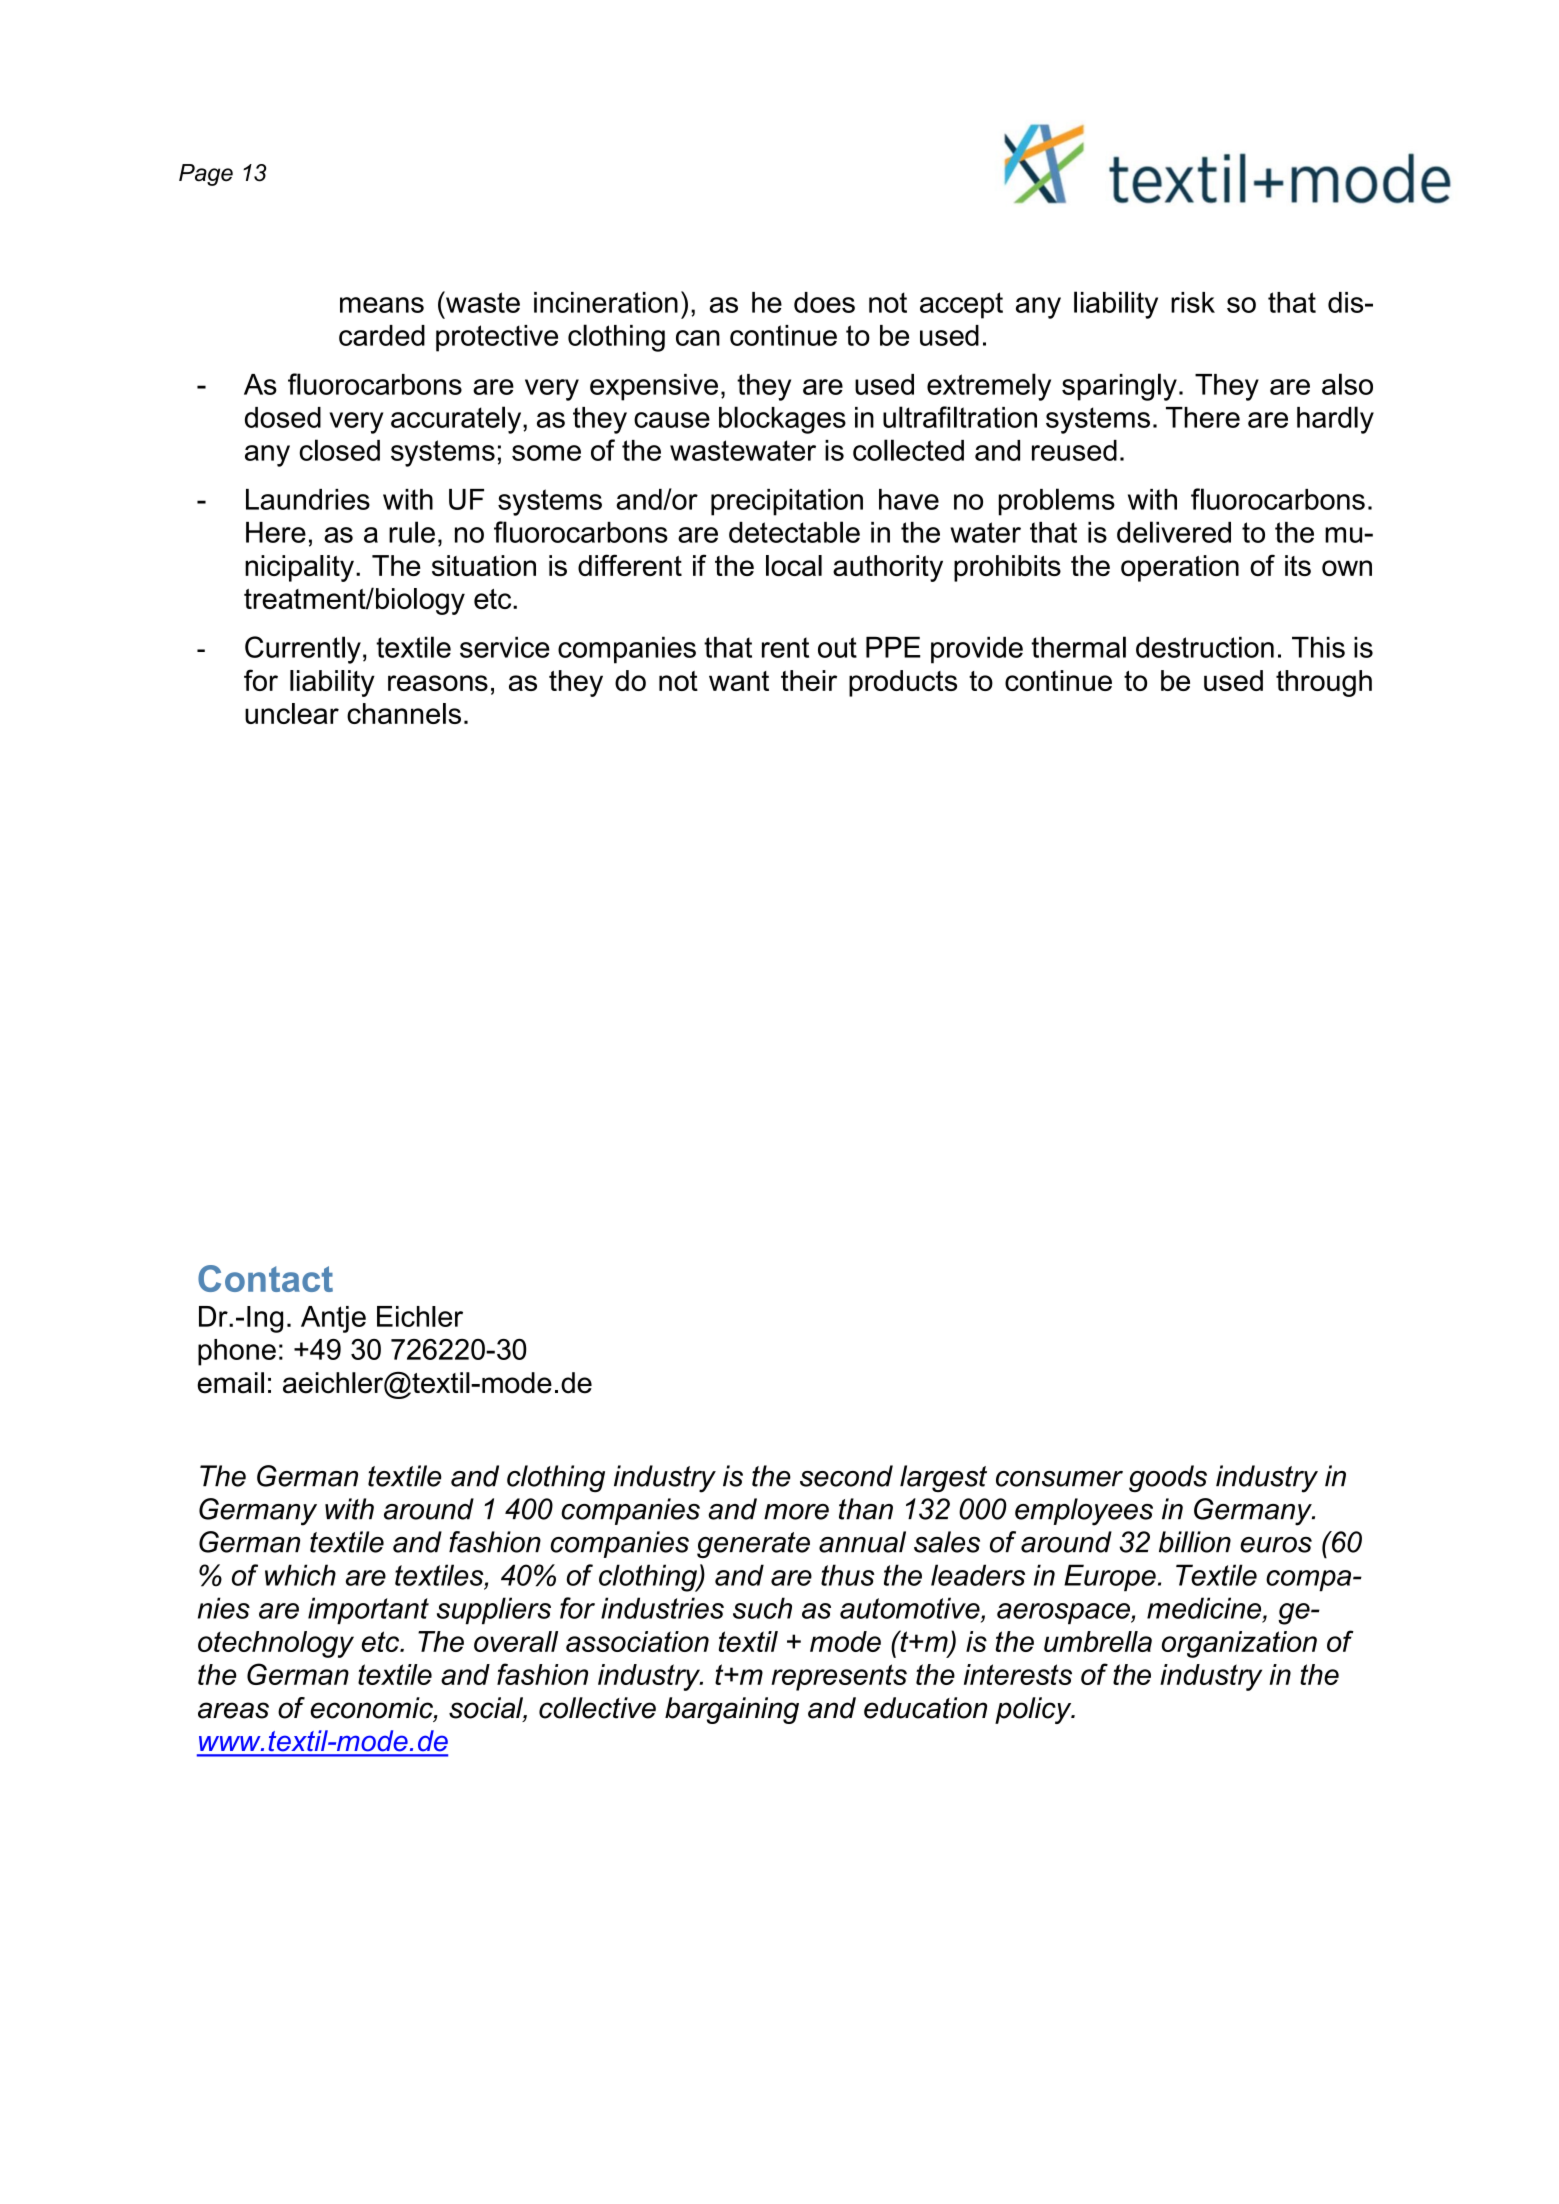 The height and width of the screenshot is (2204, 1559). Describe the element at coordinates (824, 302) in the screenshot. I see `does` at that location.
